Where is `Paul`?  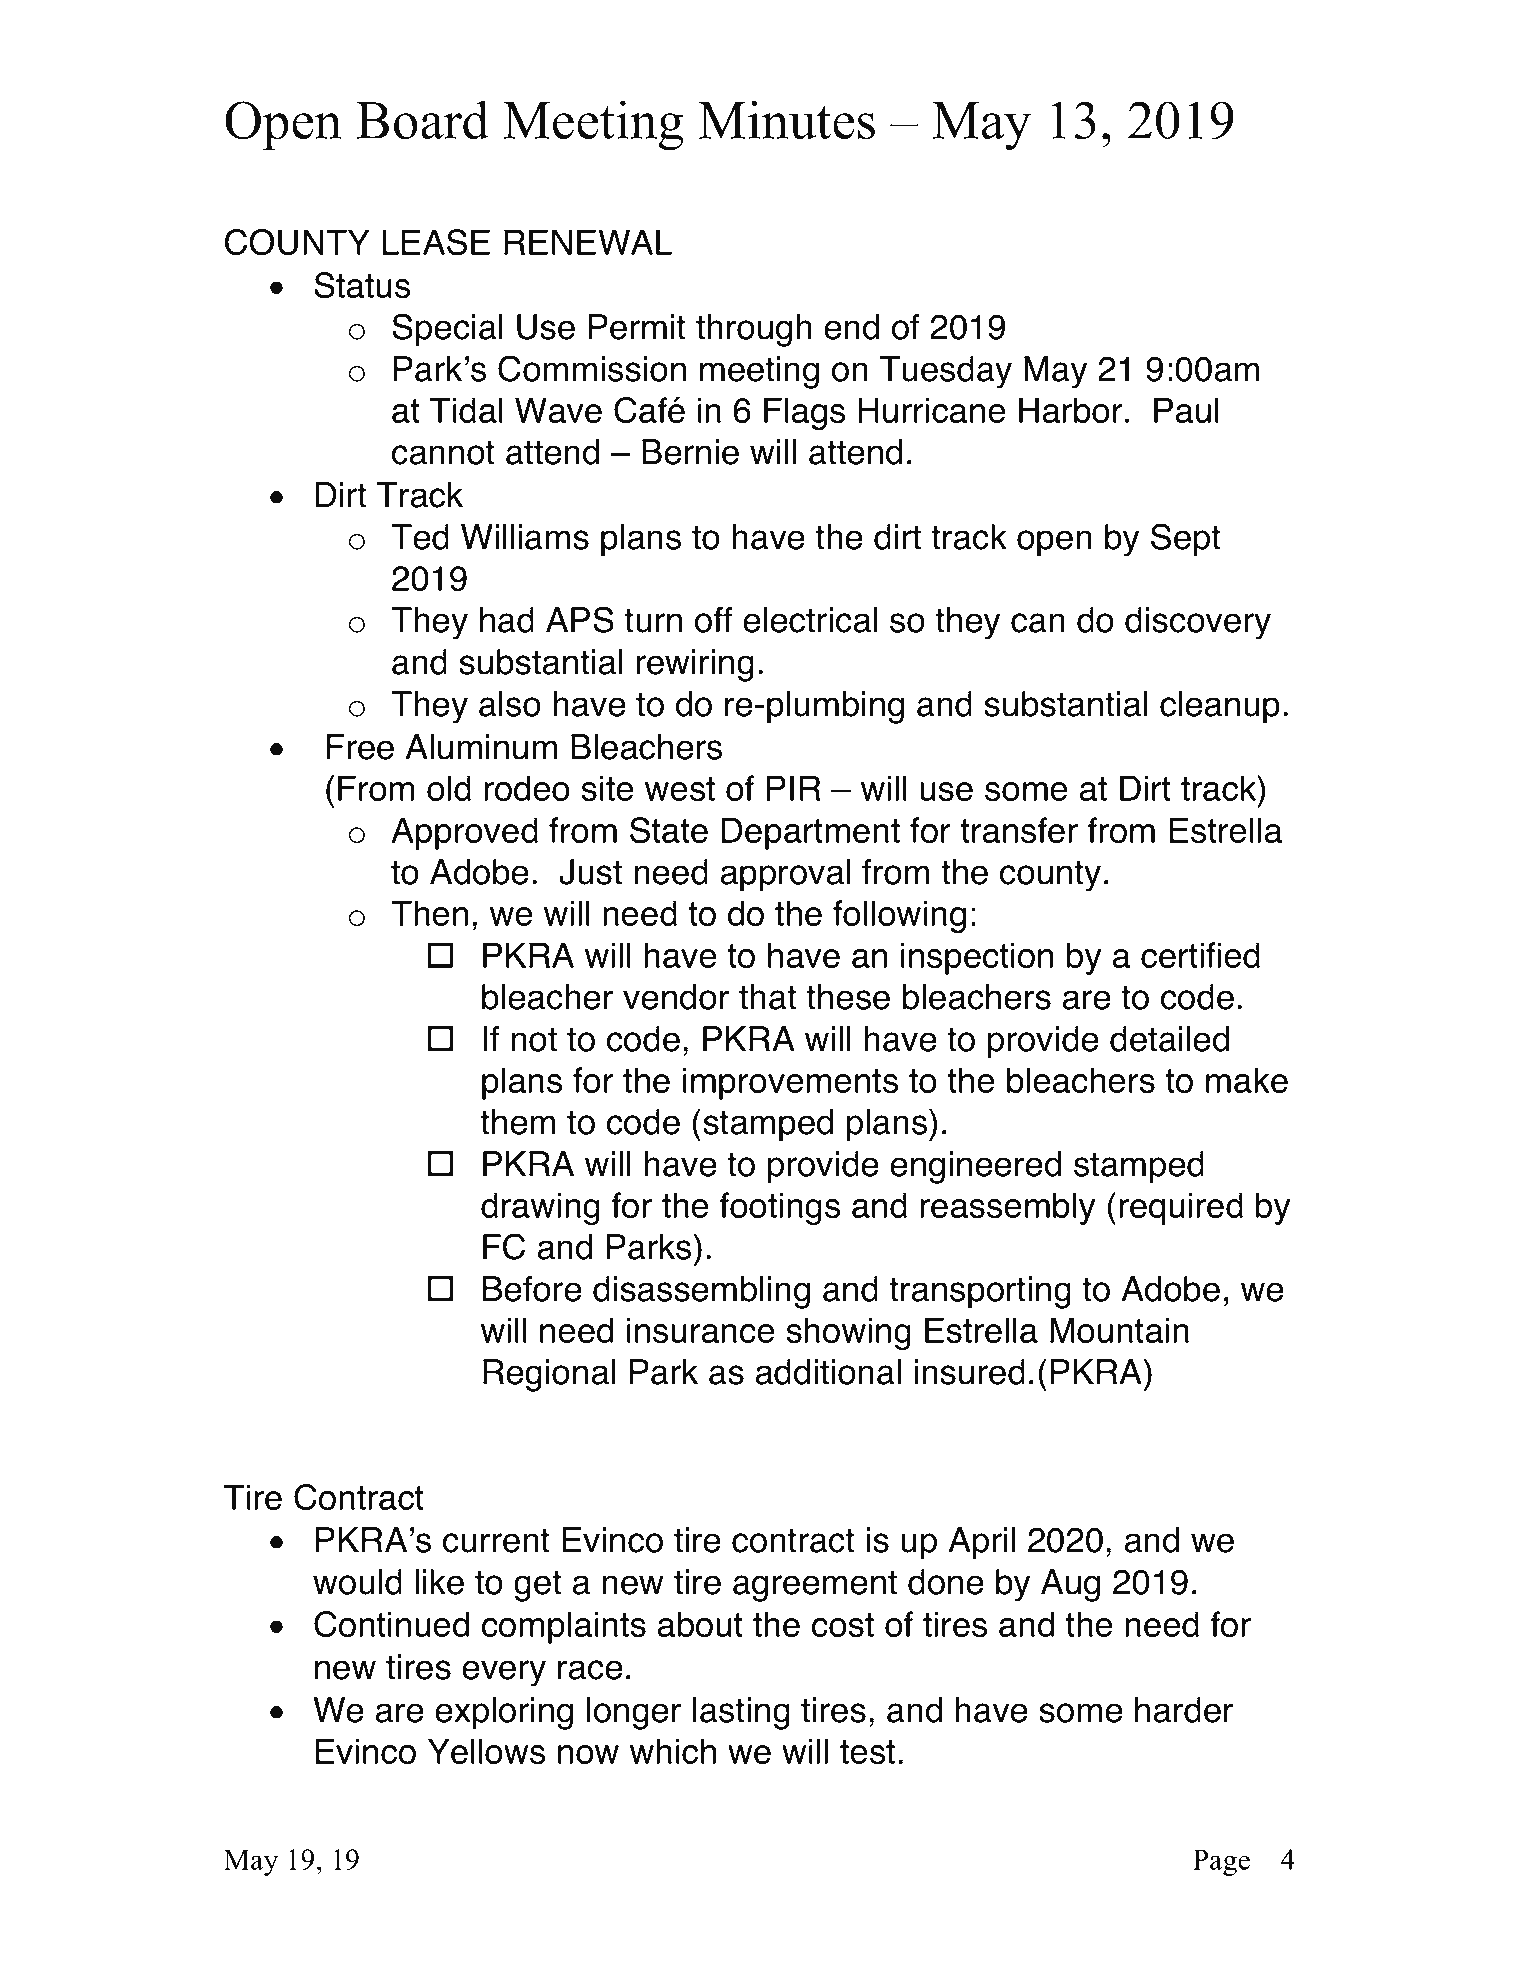
Paul is located at coordinates (1186, 410).
